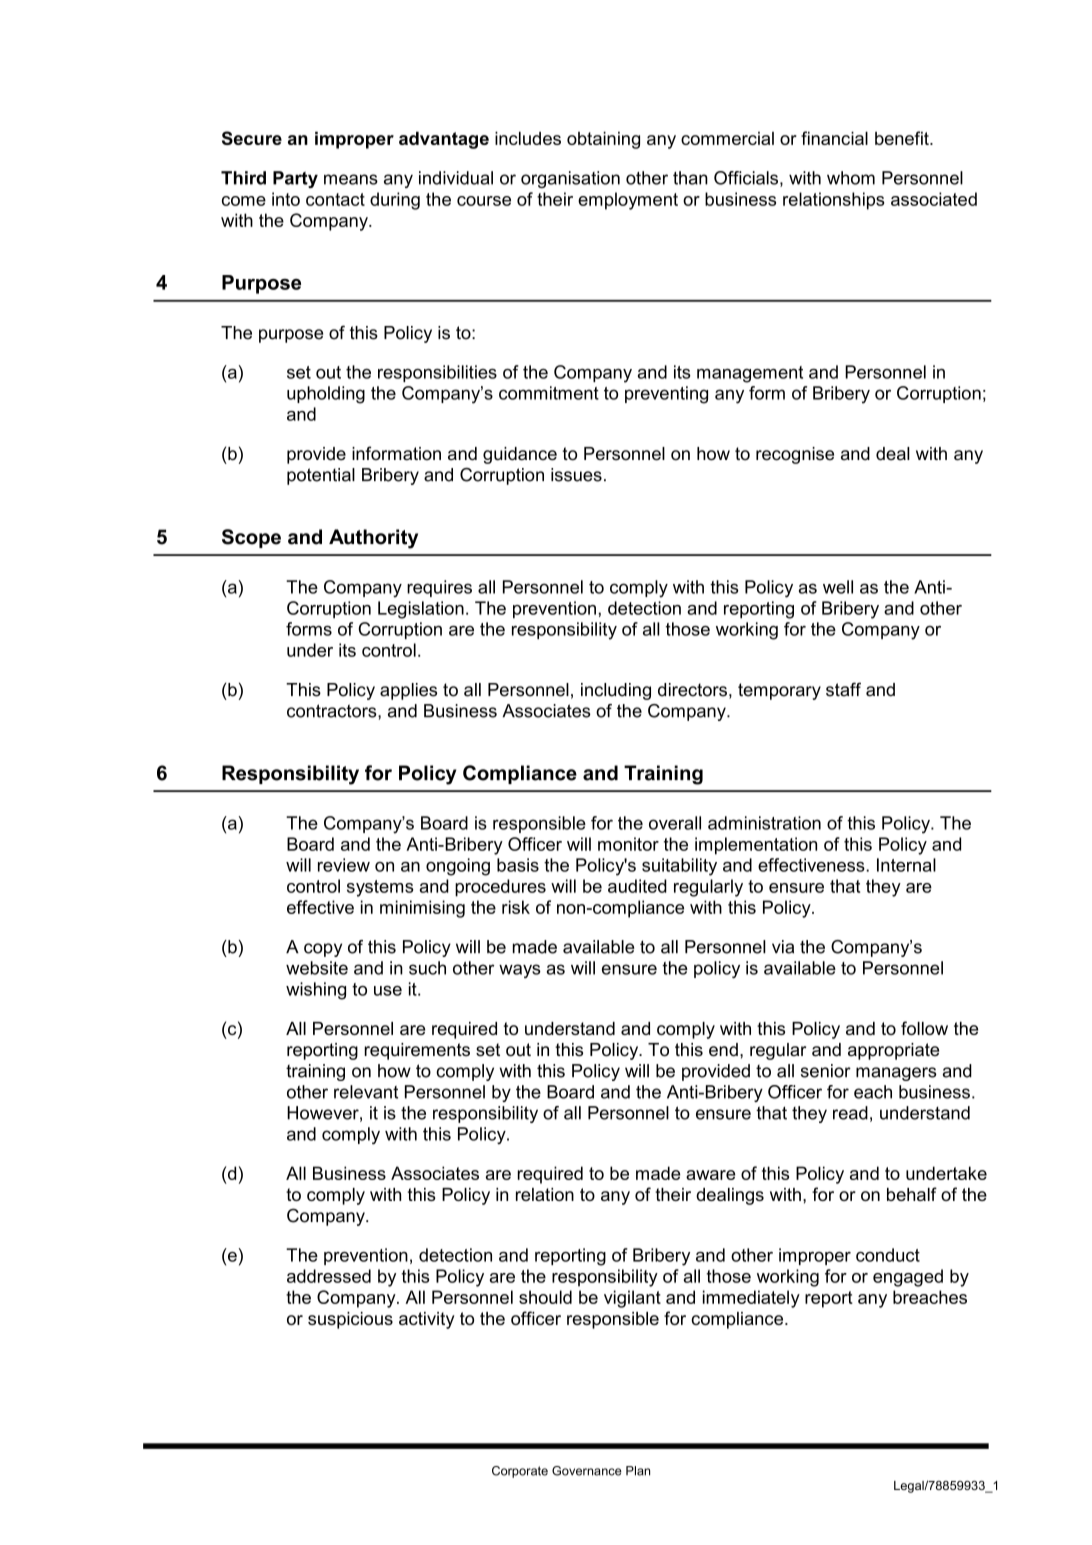 The image size is (1092, 1545). I want to click on wishing, so click(316, 991).
